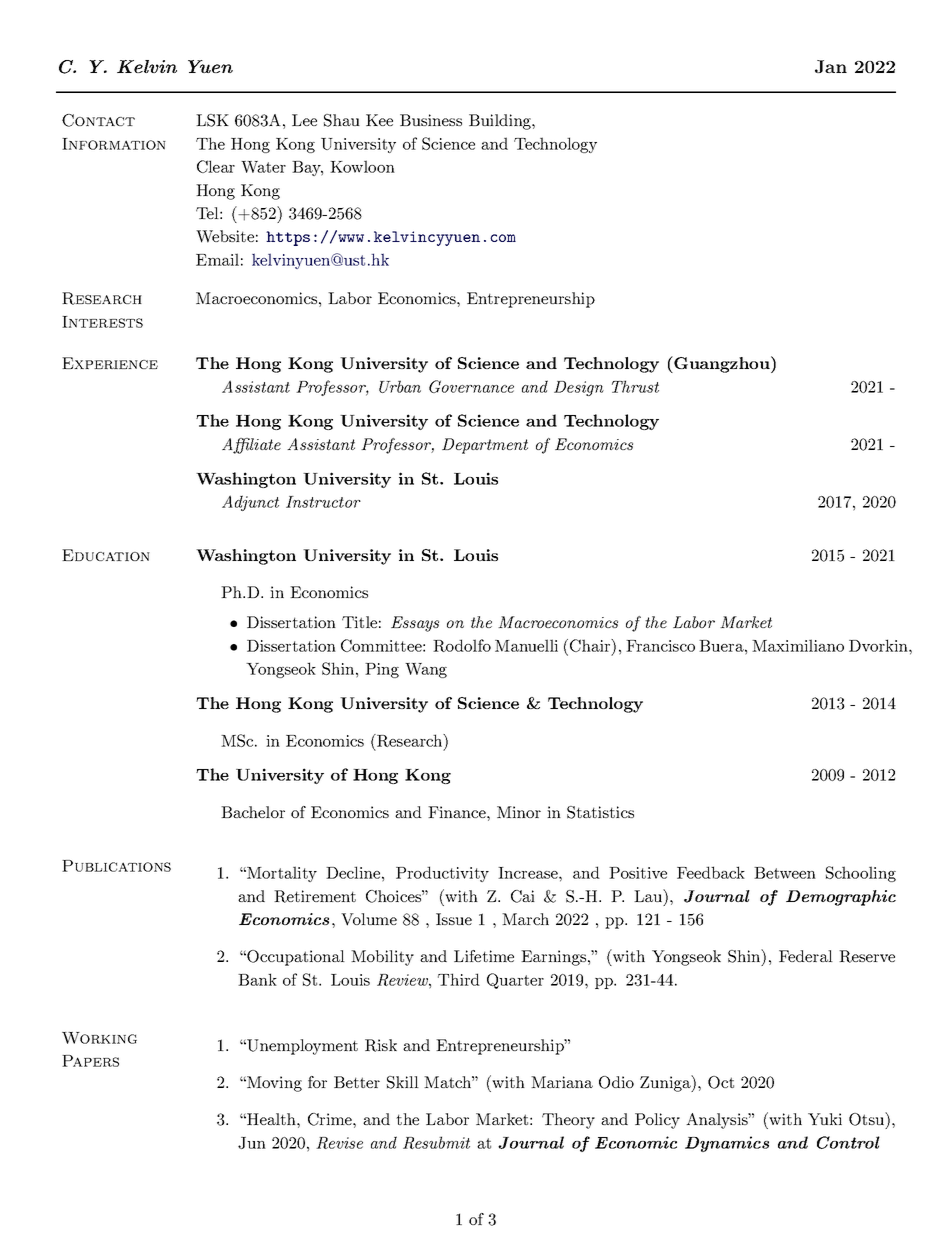 The width and height of the screenshot is (952, 1233). I want to click on Working, so click(99, 1038).
